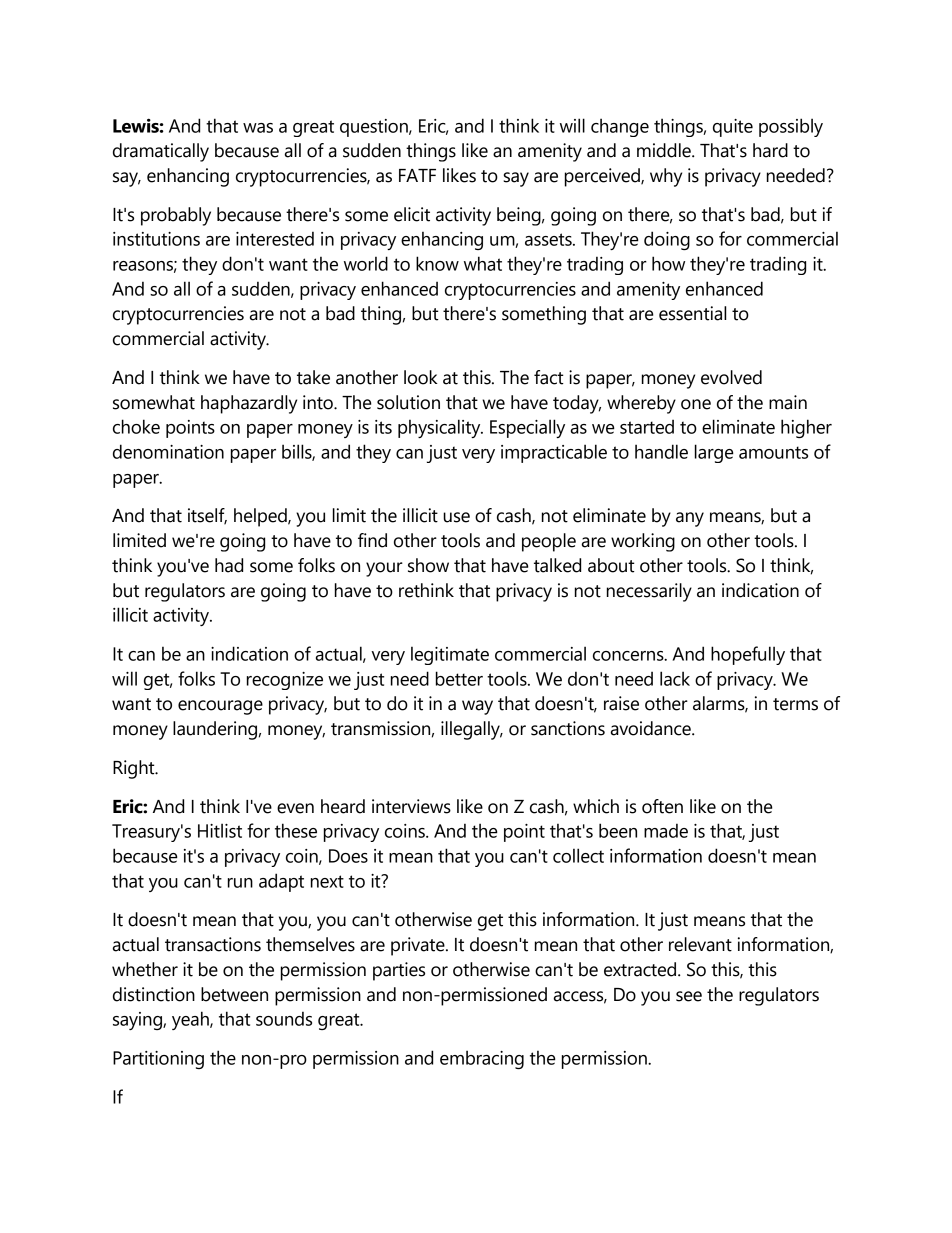 The height and width of the screenshot is (1233, 952). Describe the element at coordinates (649, 592) in the screenshot. I see `necessarily` at that location.
